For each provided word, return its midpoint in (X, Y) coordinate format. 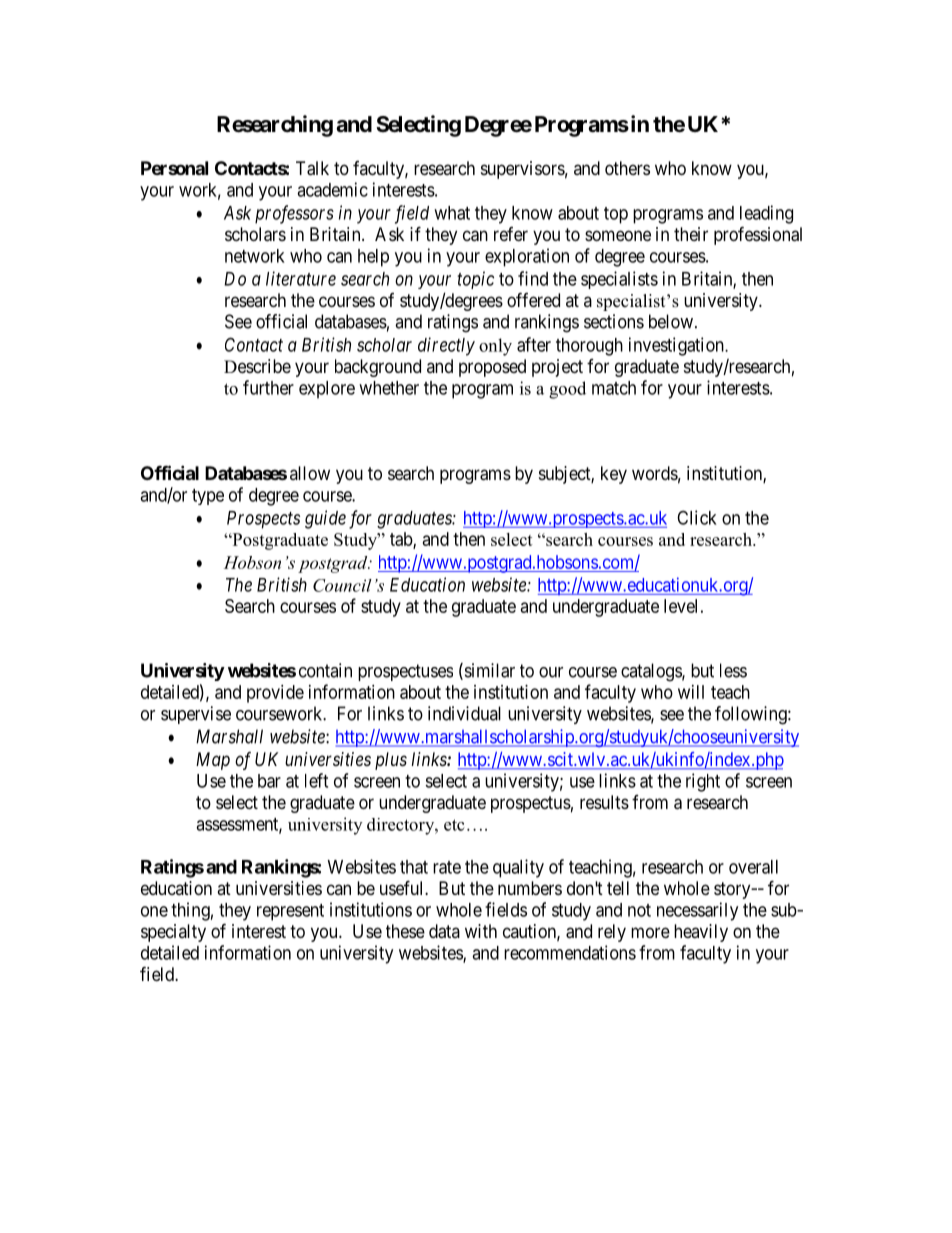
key (614, 475)
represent (290, 912)
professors (294, 214)
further (268, 387)
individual (464, 713)
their (691, 234)
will (691, 692)
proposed (492, 368)
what (452, 213)
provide (275, 694)
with (481, 931)
